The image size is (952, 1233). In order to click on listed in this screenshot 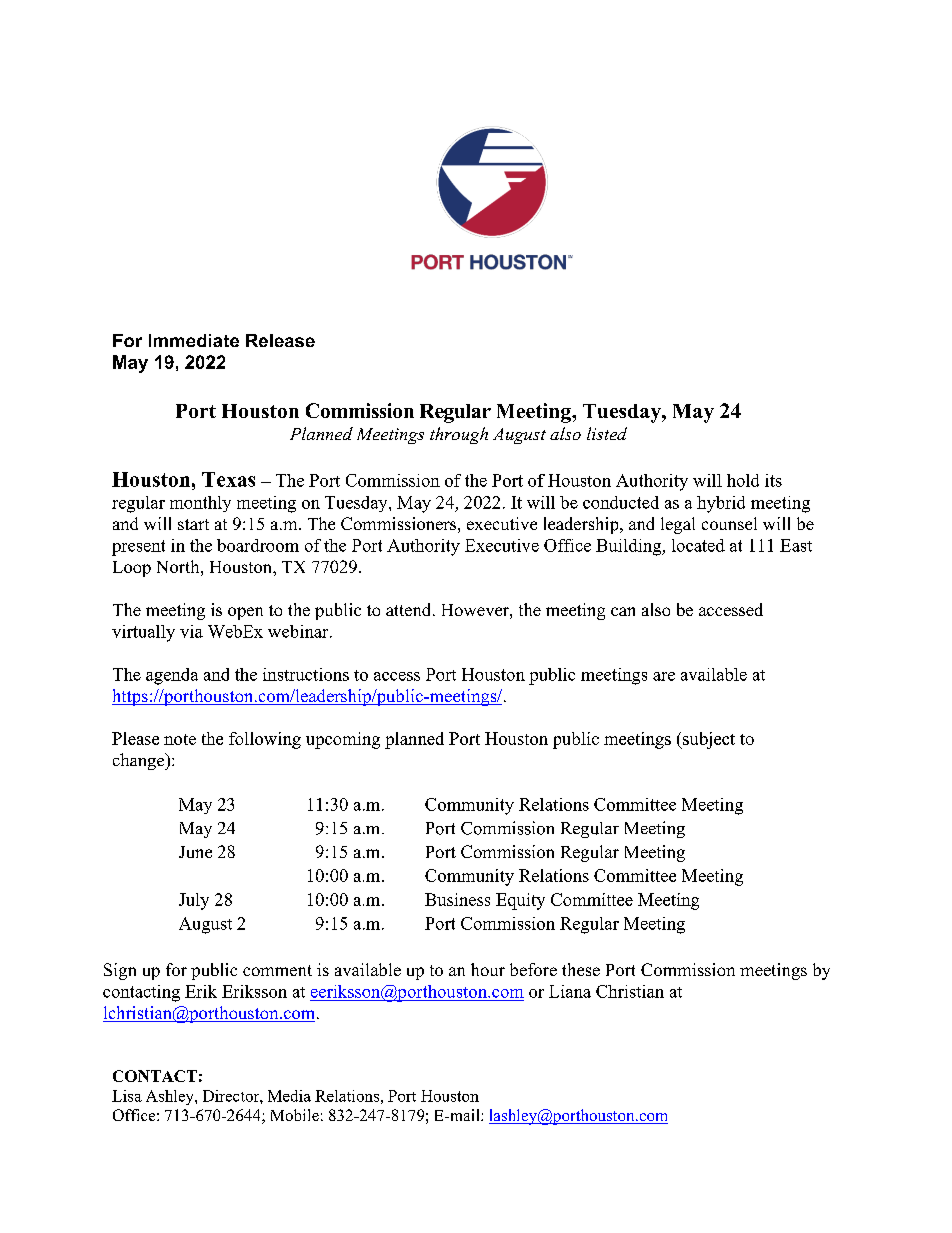, I will do `click(607, 433)`.
